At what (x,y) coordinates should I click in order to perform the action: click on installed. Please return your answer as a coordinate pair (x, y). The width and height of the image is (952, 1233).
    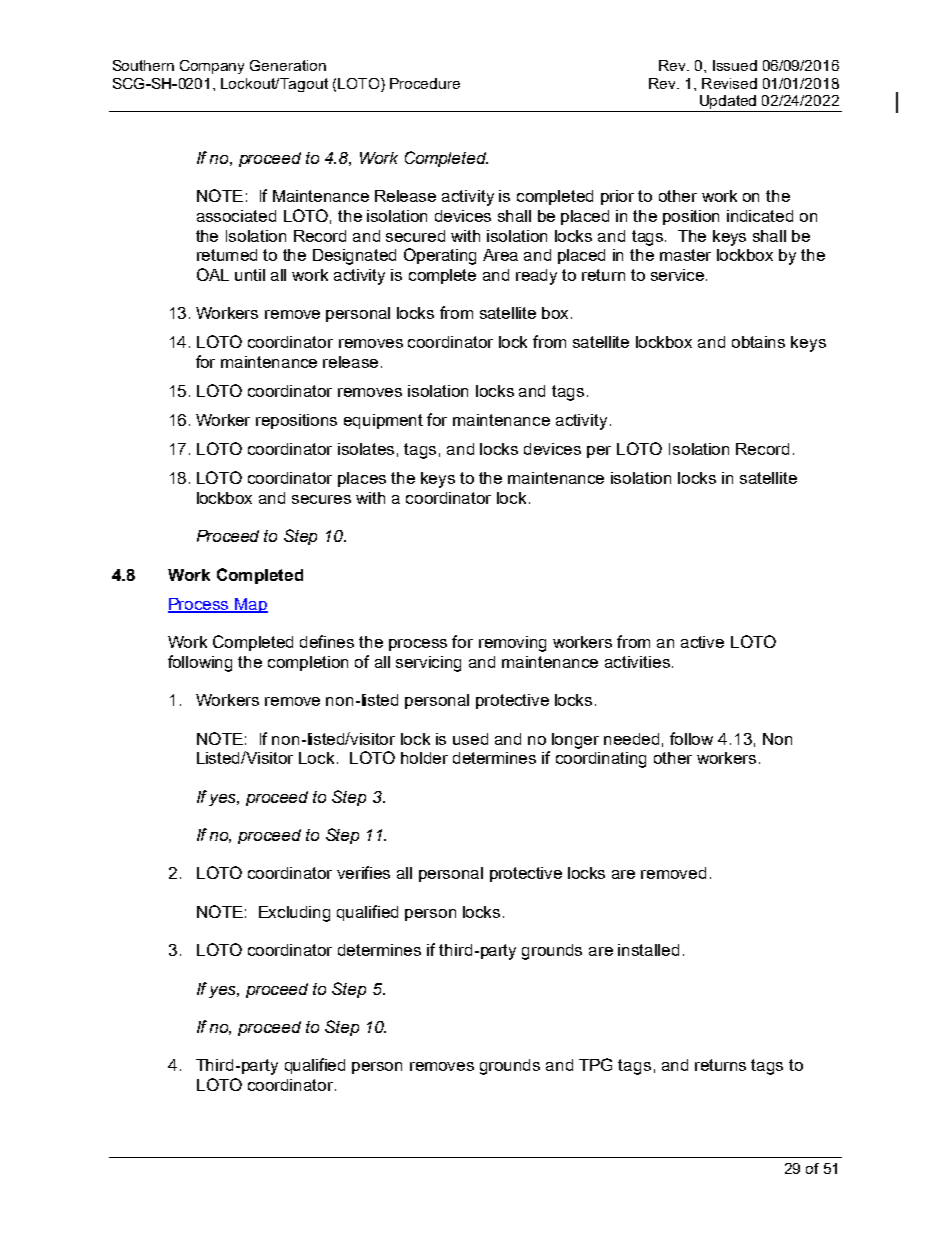
    Looking at the image, I should click on (648, 950).
